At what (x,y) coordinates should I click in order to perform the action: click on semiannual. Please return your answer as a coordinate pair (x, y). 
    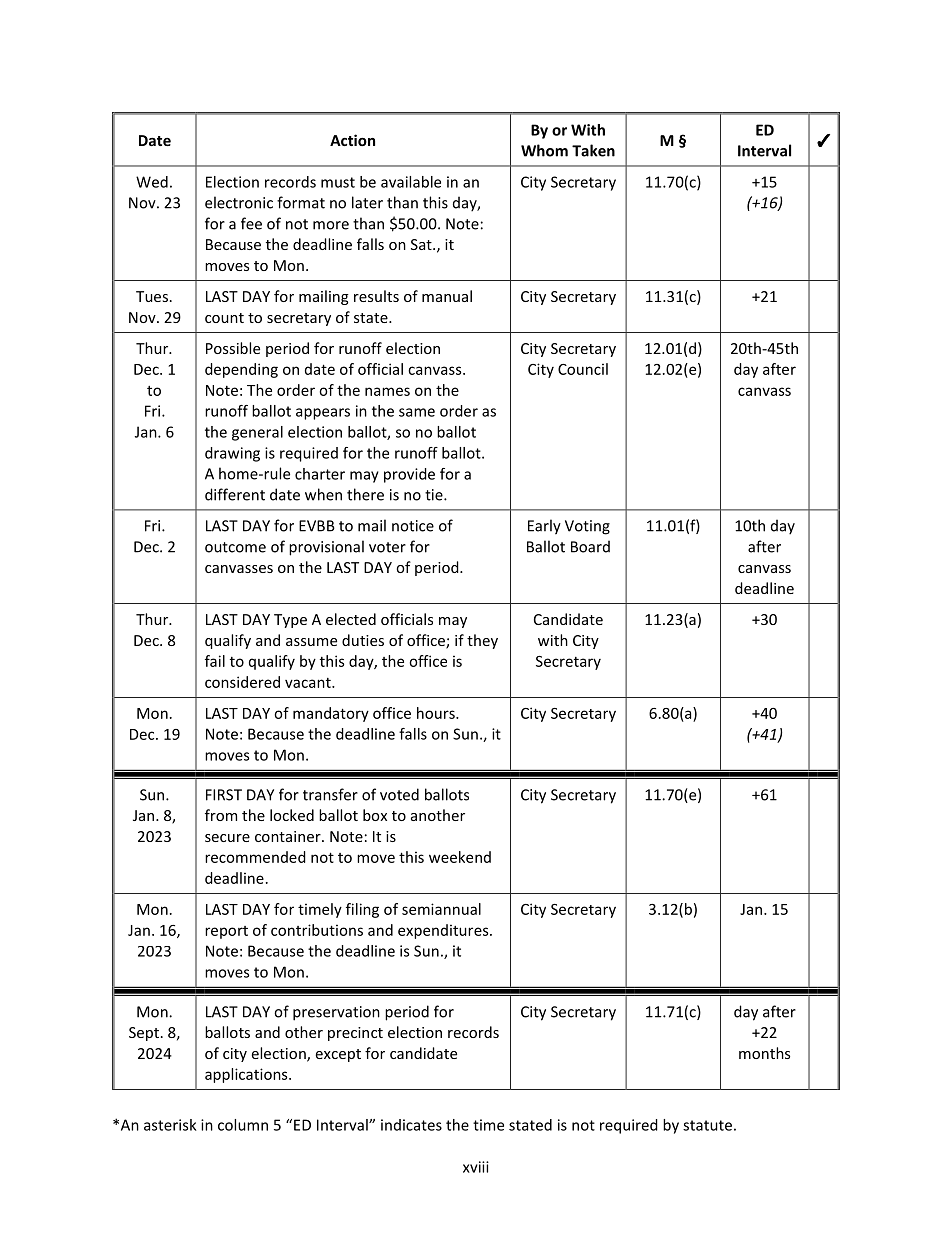
    Looking at the image, I should click on (441, 909).
